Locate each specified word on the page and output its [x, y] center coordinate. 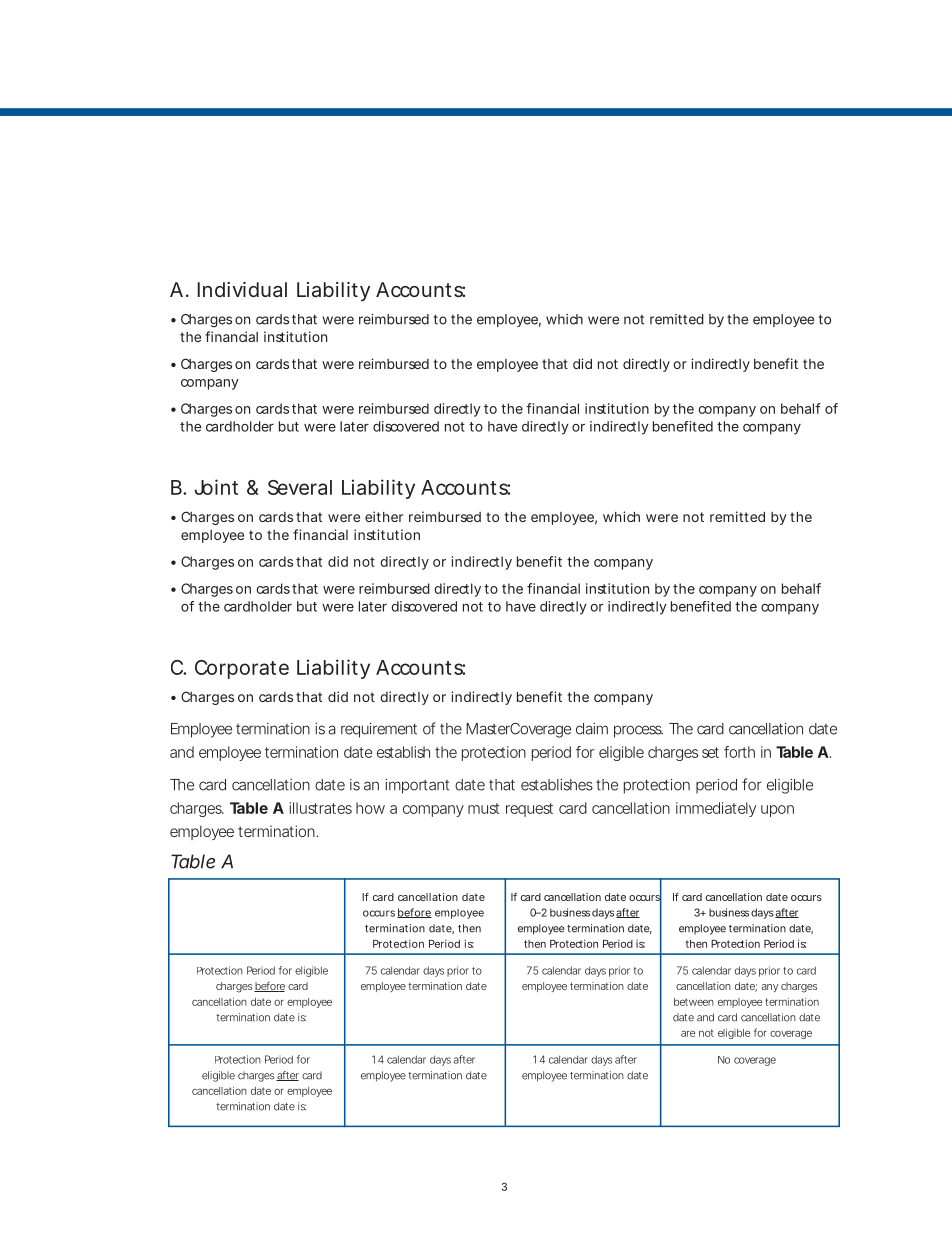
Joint [216, 487]
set [710, 752]
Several [300, 487]
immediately [716, 809]
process [638, 731]
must [483, 808]
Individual [242, 289]
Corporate [242, 669]
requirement [379, 730]
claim [592, 729]
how [370, 808]
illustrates [321, 808]
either [384, 516]
